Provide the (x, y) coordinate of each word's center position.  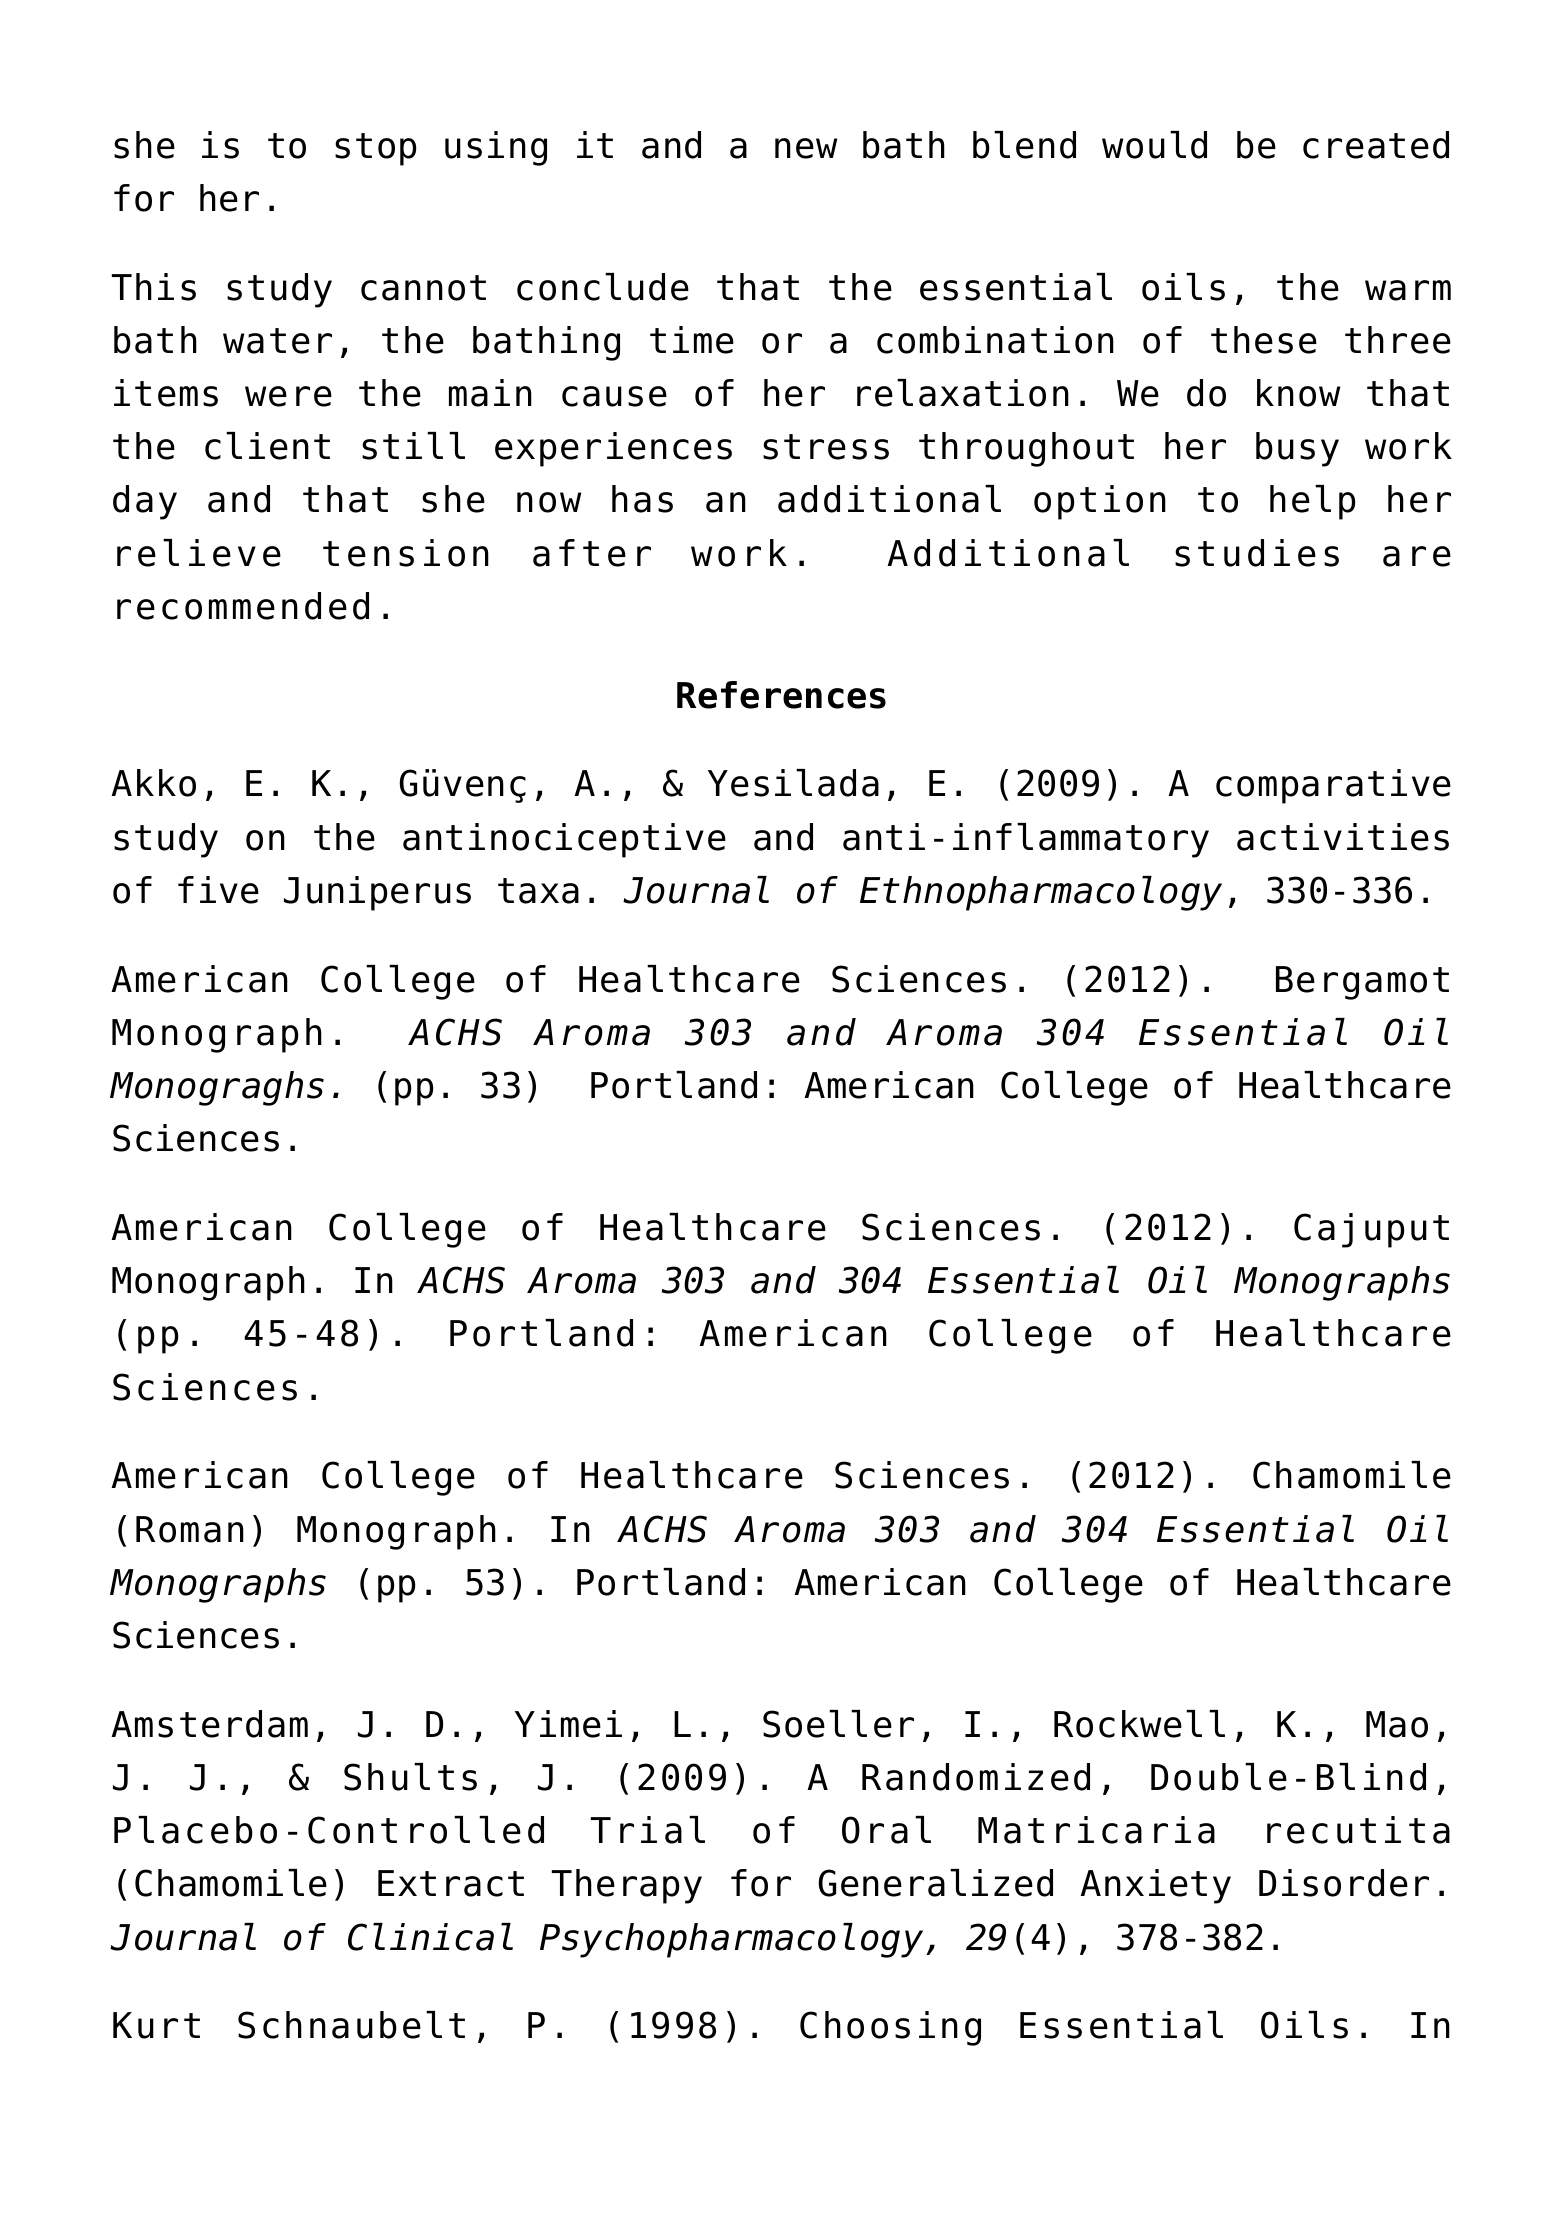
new (806, 148)
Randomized (976, 1777)
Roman (190, 1529)
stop (375, 149)
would (1154, 145)
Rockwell (1139, 1724)
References (781, 695)
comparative (1333, 786)
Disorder (1344, 1883)
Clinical (430, 1937)
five (218, 890)
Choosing (890, 2028)
